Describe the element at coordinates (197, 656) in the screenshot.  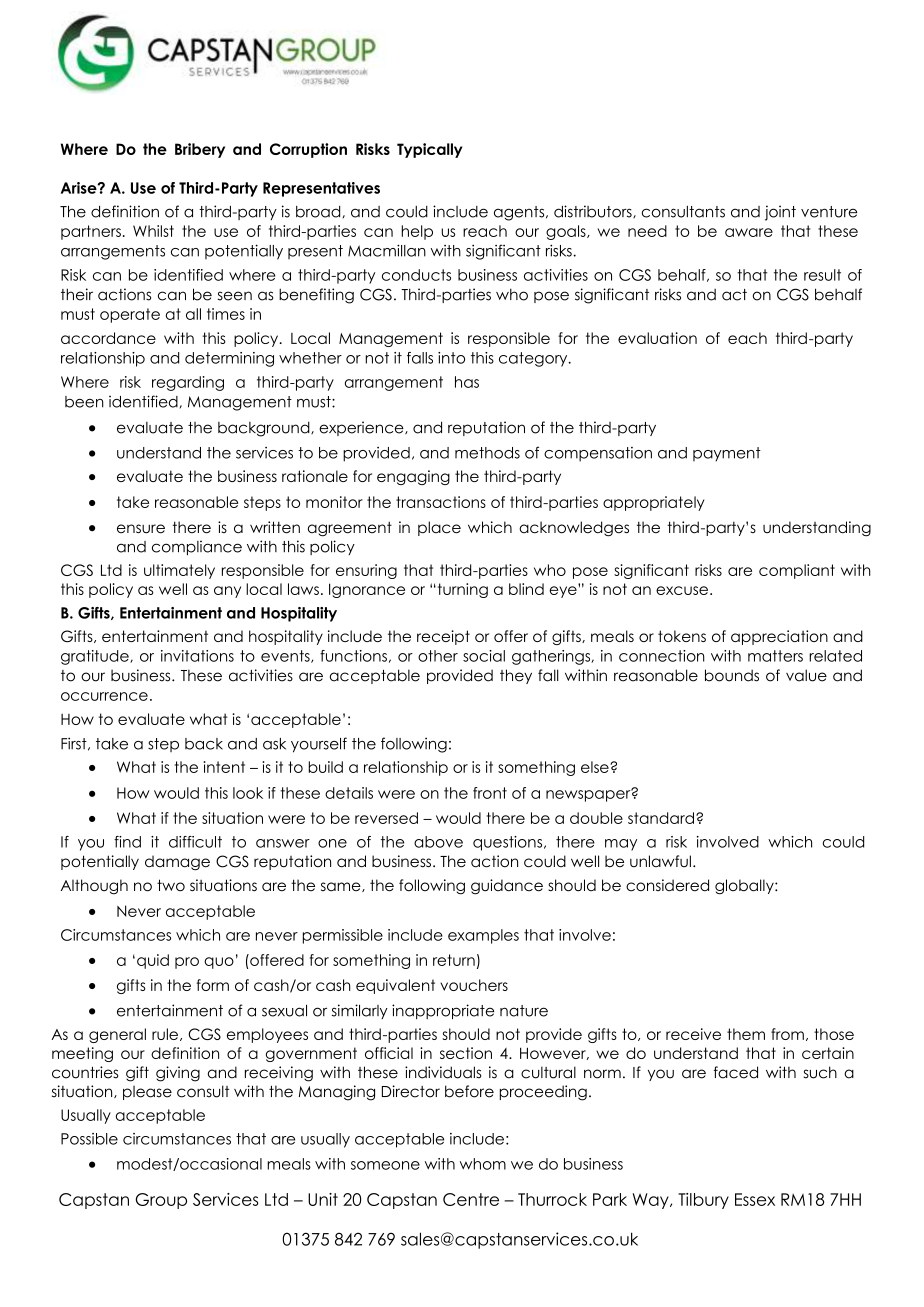
I see `invitations` at that location.
